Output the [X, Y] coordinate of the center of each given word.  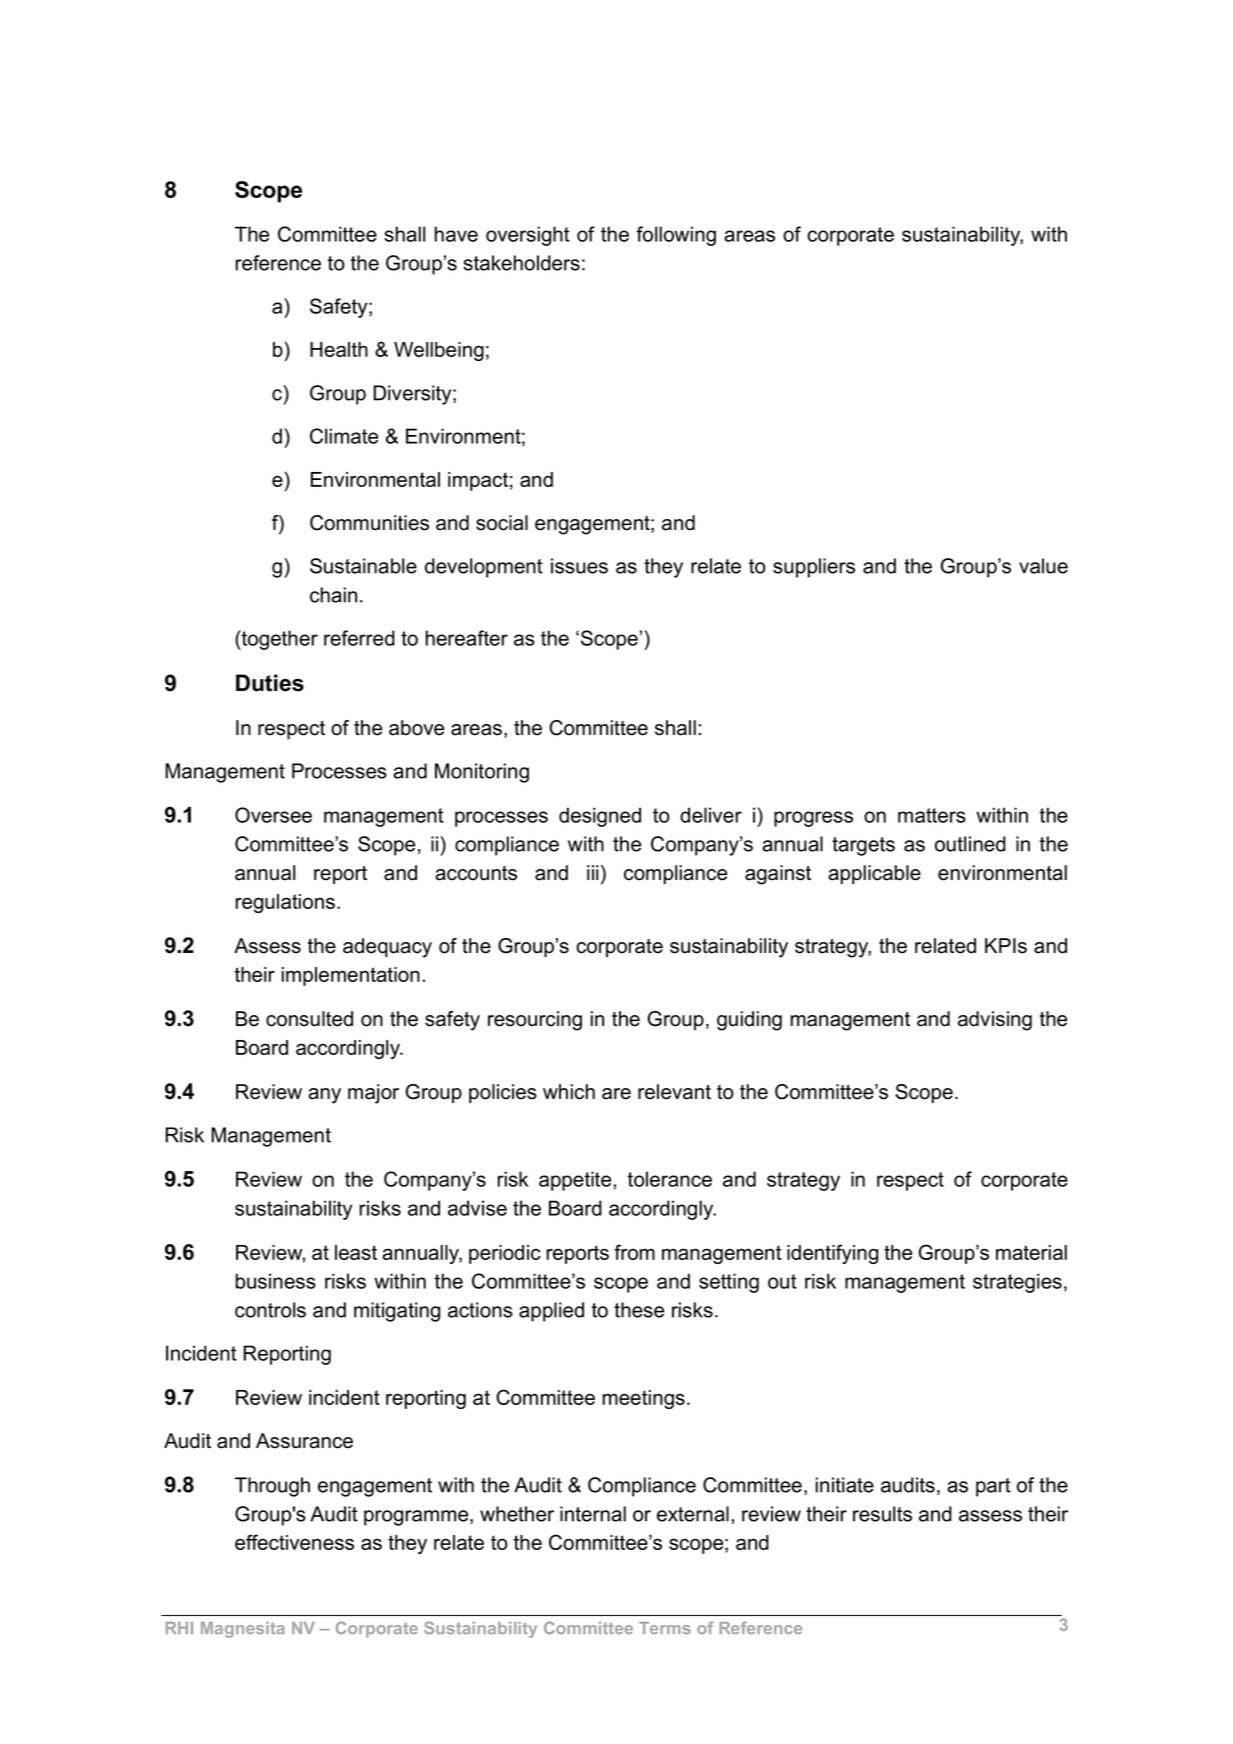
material [1031, 1252]
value [1043, 566]
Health [339, 349]
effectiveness [294, 1542]
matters [932, 815]
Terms [665, 1628]
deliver [711, 815]
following [676, 236]
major [373, 1094]
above [416, 728]
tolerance [670, 1179]
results [882, 1514]
